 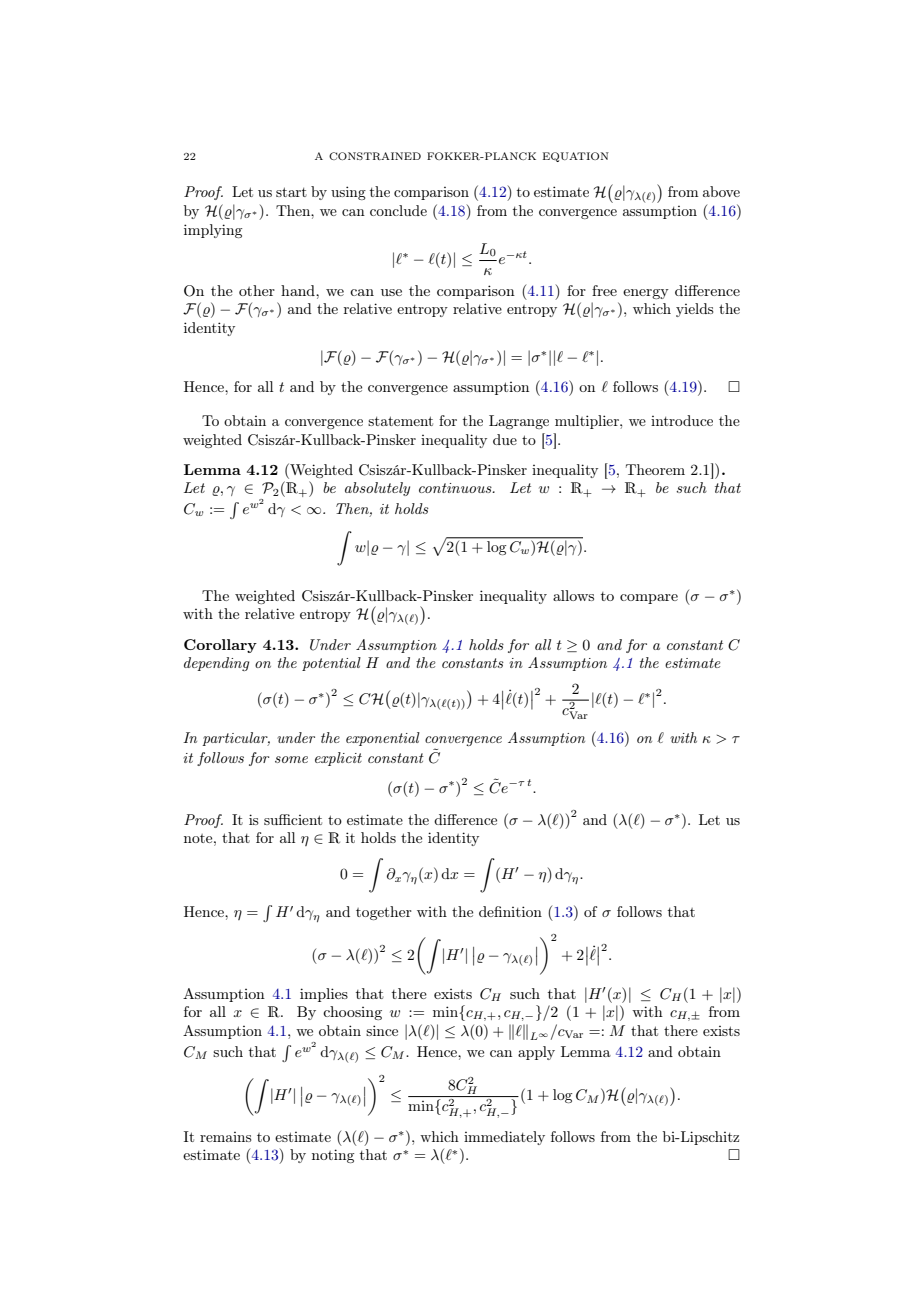 I want to click on conclude, so click(x=398, y=210).
